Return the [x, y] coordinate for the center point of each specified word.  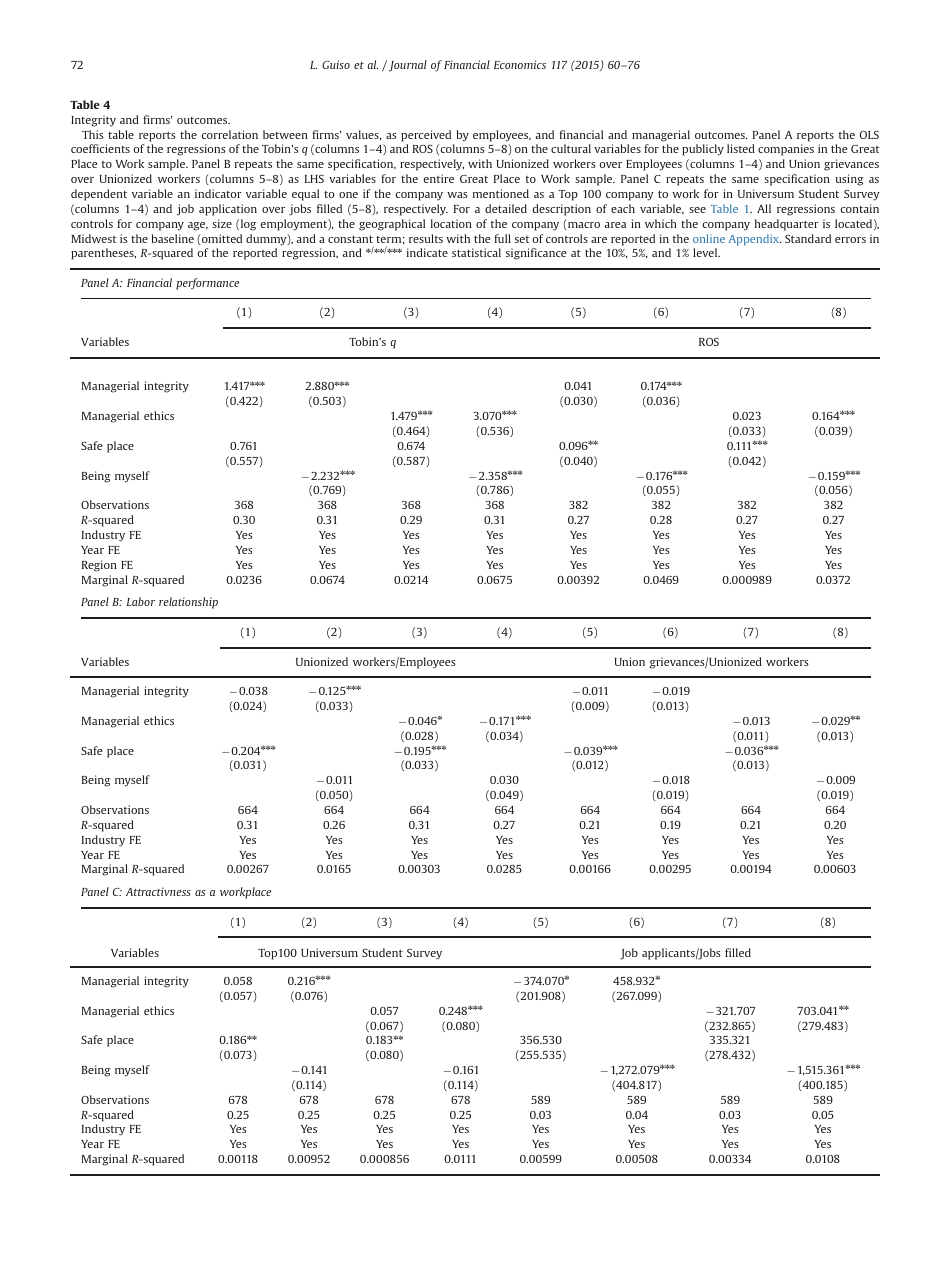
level [706, 252]
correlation [230, 134]
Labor [140, 601]
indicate [427, 252]
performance [207, 284]
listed [741, 148]
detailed [506, 208]
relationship [188, 603]
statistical [476, 252]
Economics [520, 64]
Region [99, 566]
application [228, 210]
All [764, 208]
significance [536, 254]
